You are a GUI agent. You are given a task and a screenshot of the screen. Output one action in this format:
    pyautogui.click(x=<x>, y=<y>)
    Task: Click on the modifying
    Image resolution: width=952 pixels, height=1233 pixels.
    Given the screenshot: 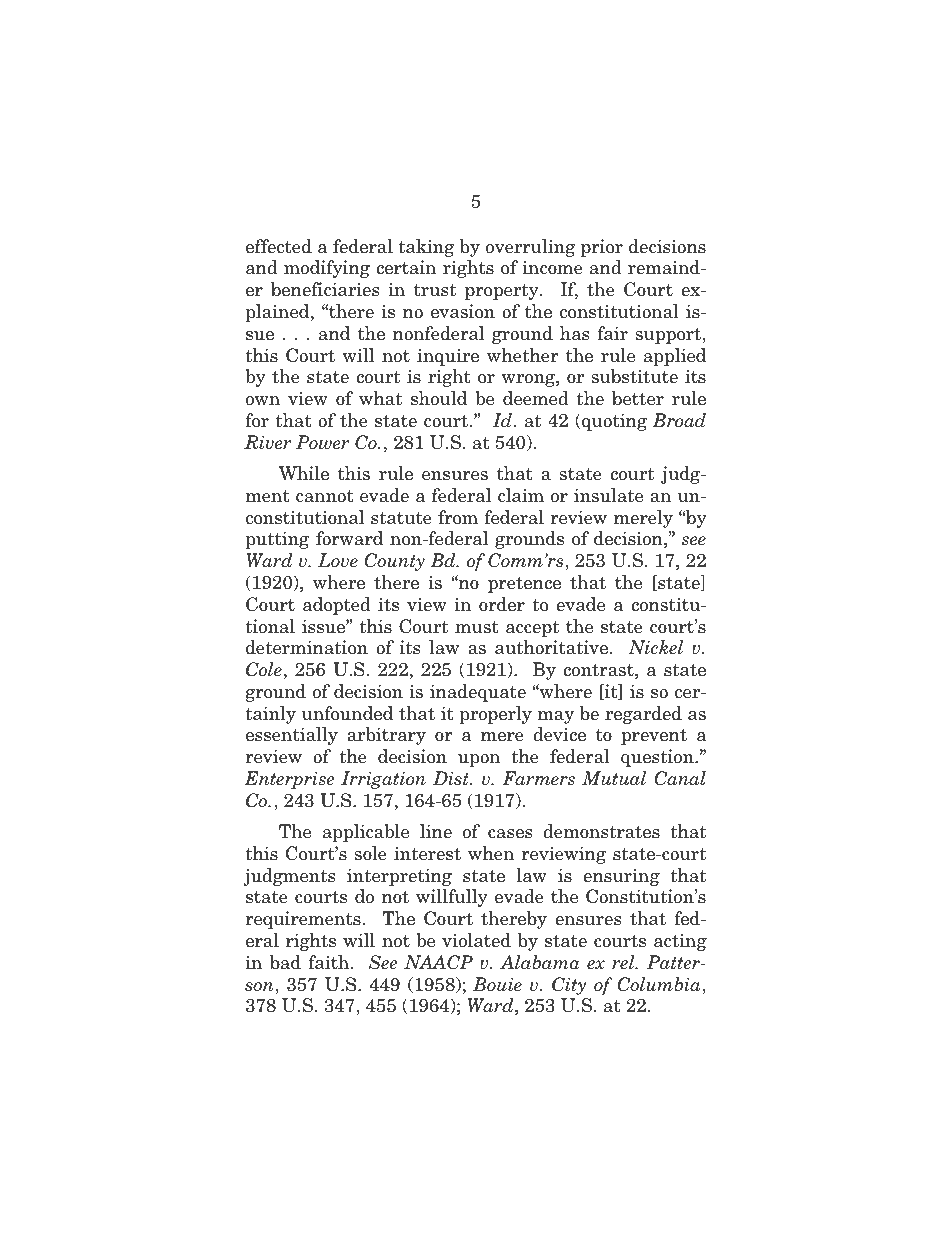 What is the action you would take?
    pyautogui.click(x=327, y=269)
